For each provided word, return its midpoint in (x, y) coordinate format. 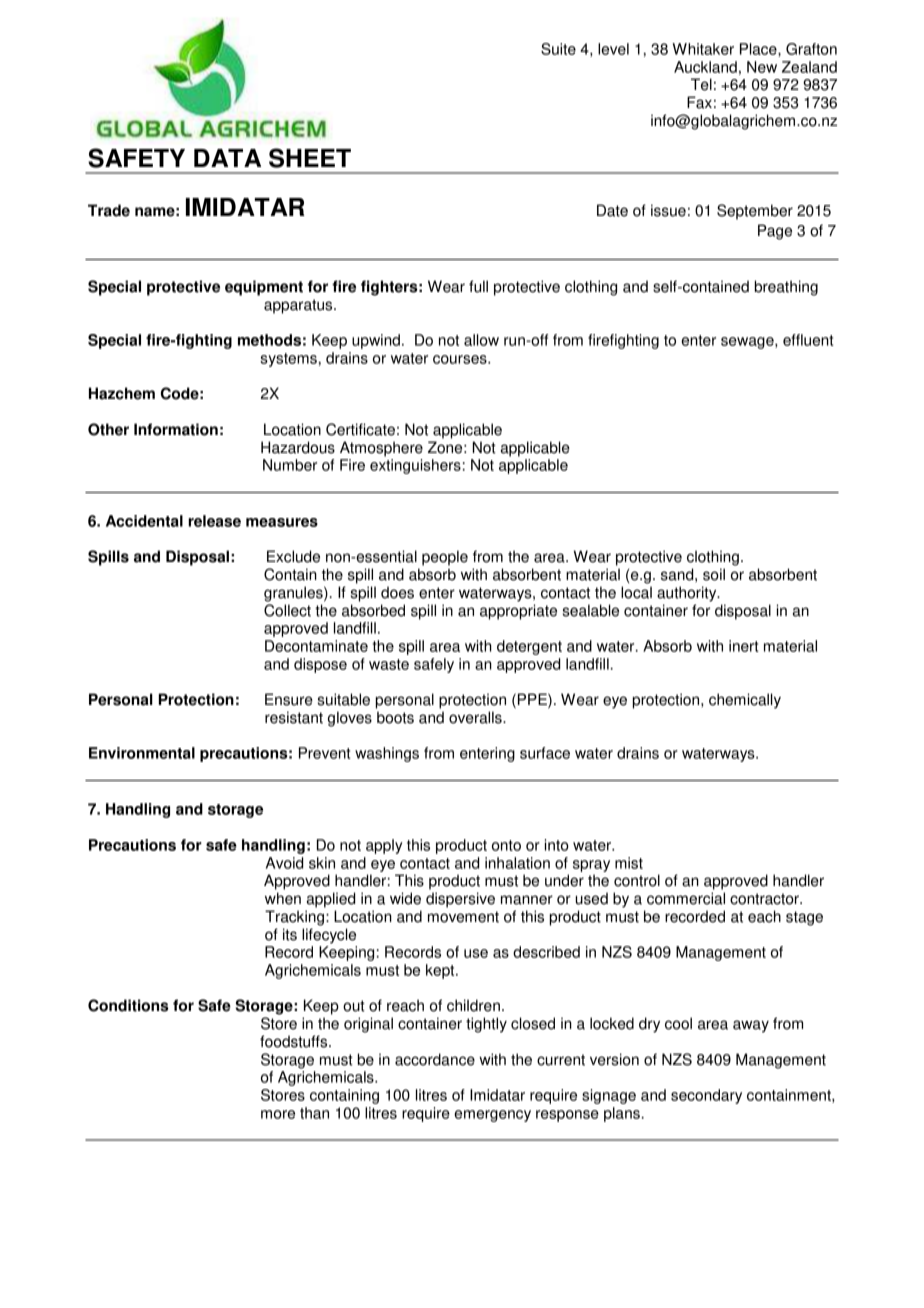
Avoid (284, 863)
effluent (808, 340)
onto (506, 845)
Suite (558, 49)
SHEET (310, 158)
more (278, 1114)
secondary (706, 1096)
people (445, 558)
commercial (686, 898)
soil (714, 574)
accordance (435, 1059)
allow (481, 340)
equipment (264, 288)
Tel (701, 84)
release (214, 521)
